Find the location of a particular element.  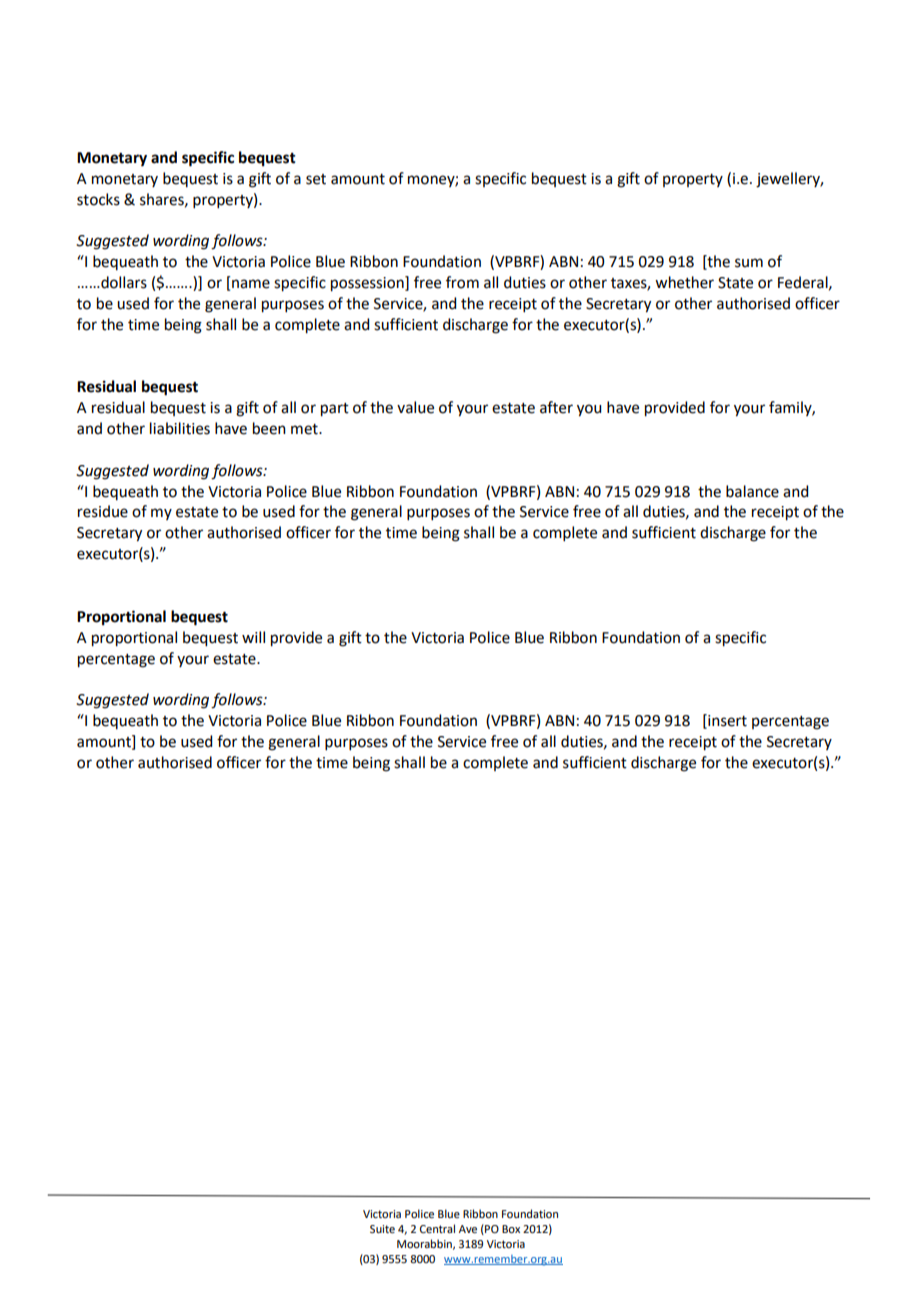

value is located at coordinates (415, 407).
